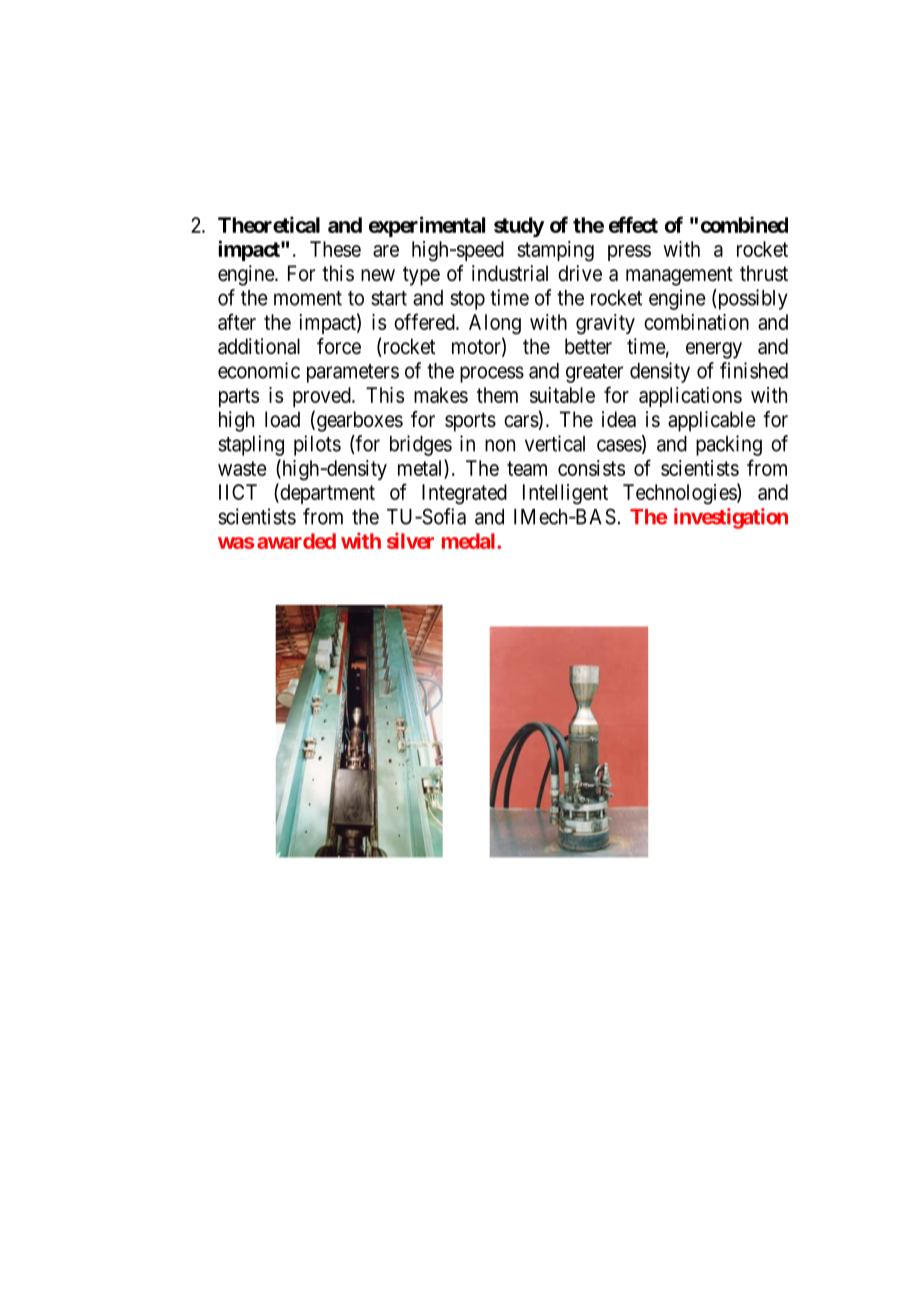 The image size is (924, 1308). I want to click on load, so click(282, 419).
